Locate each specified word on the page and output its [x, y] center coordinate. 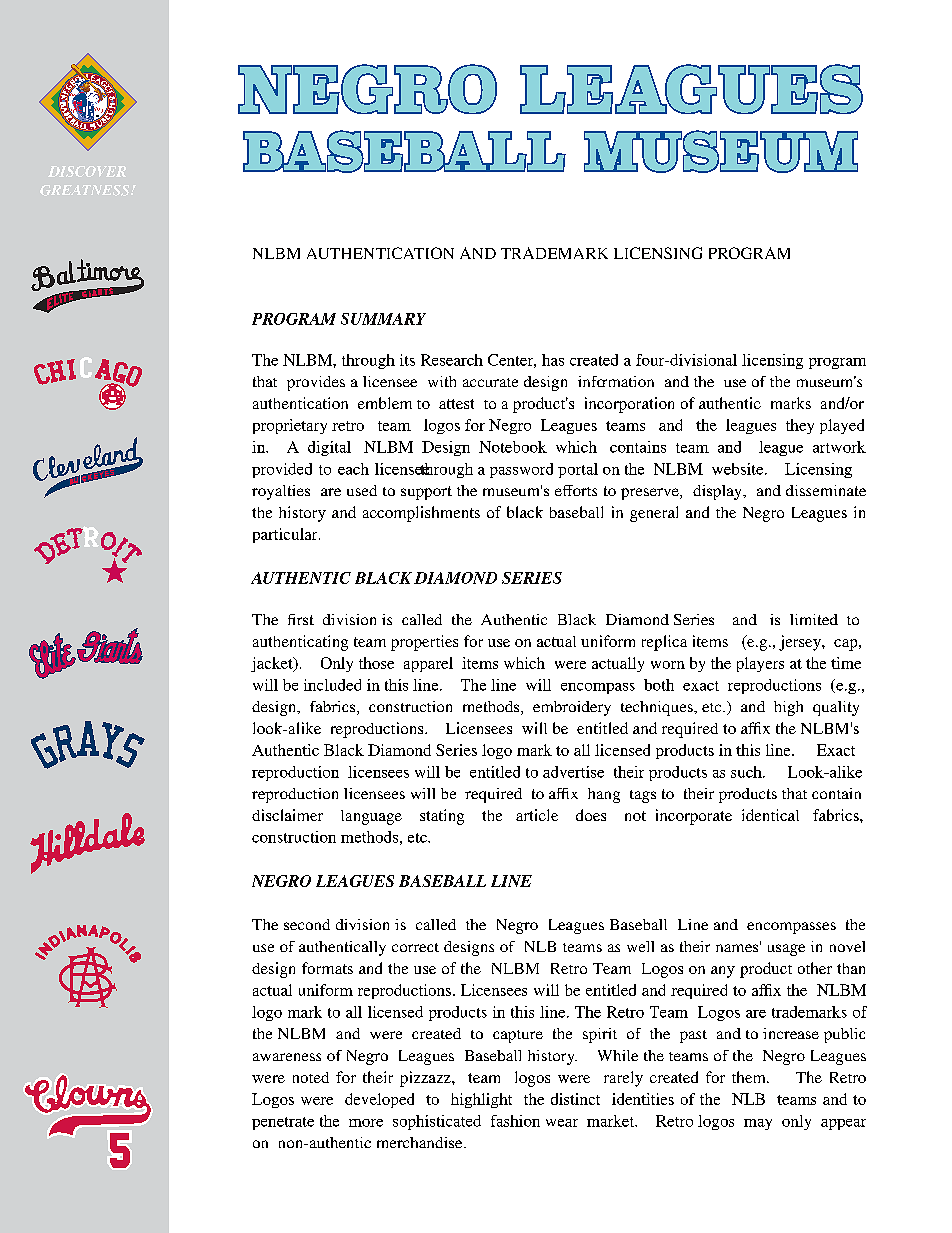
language [371, 817]
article [537, 815]
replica [664, 643]
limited [814, 619]
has [553, 360]
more [366, 1123]
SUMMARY [383, 319]
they [800, 426]
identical [770, 815]
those [376, 663]
